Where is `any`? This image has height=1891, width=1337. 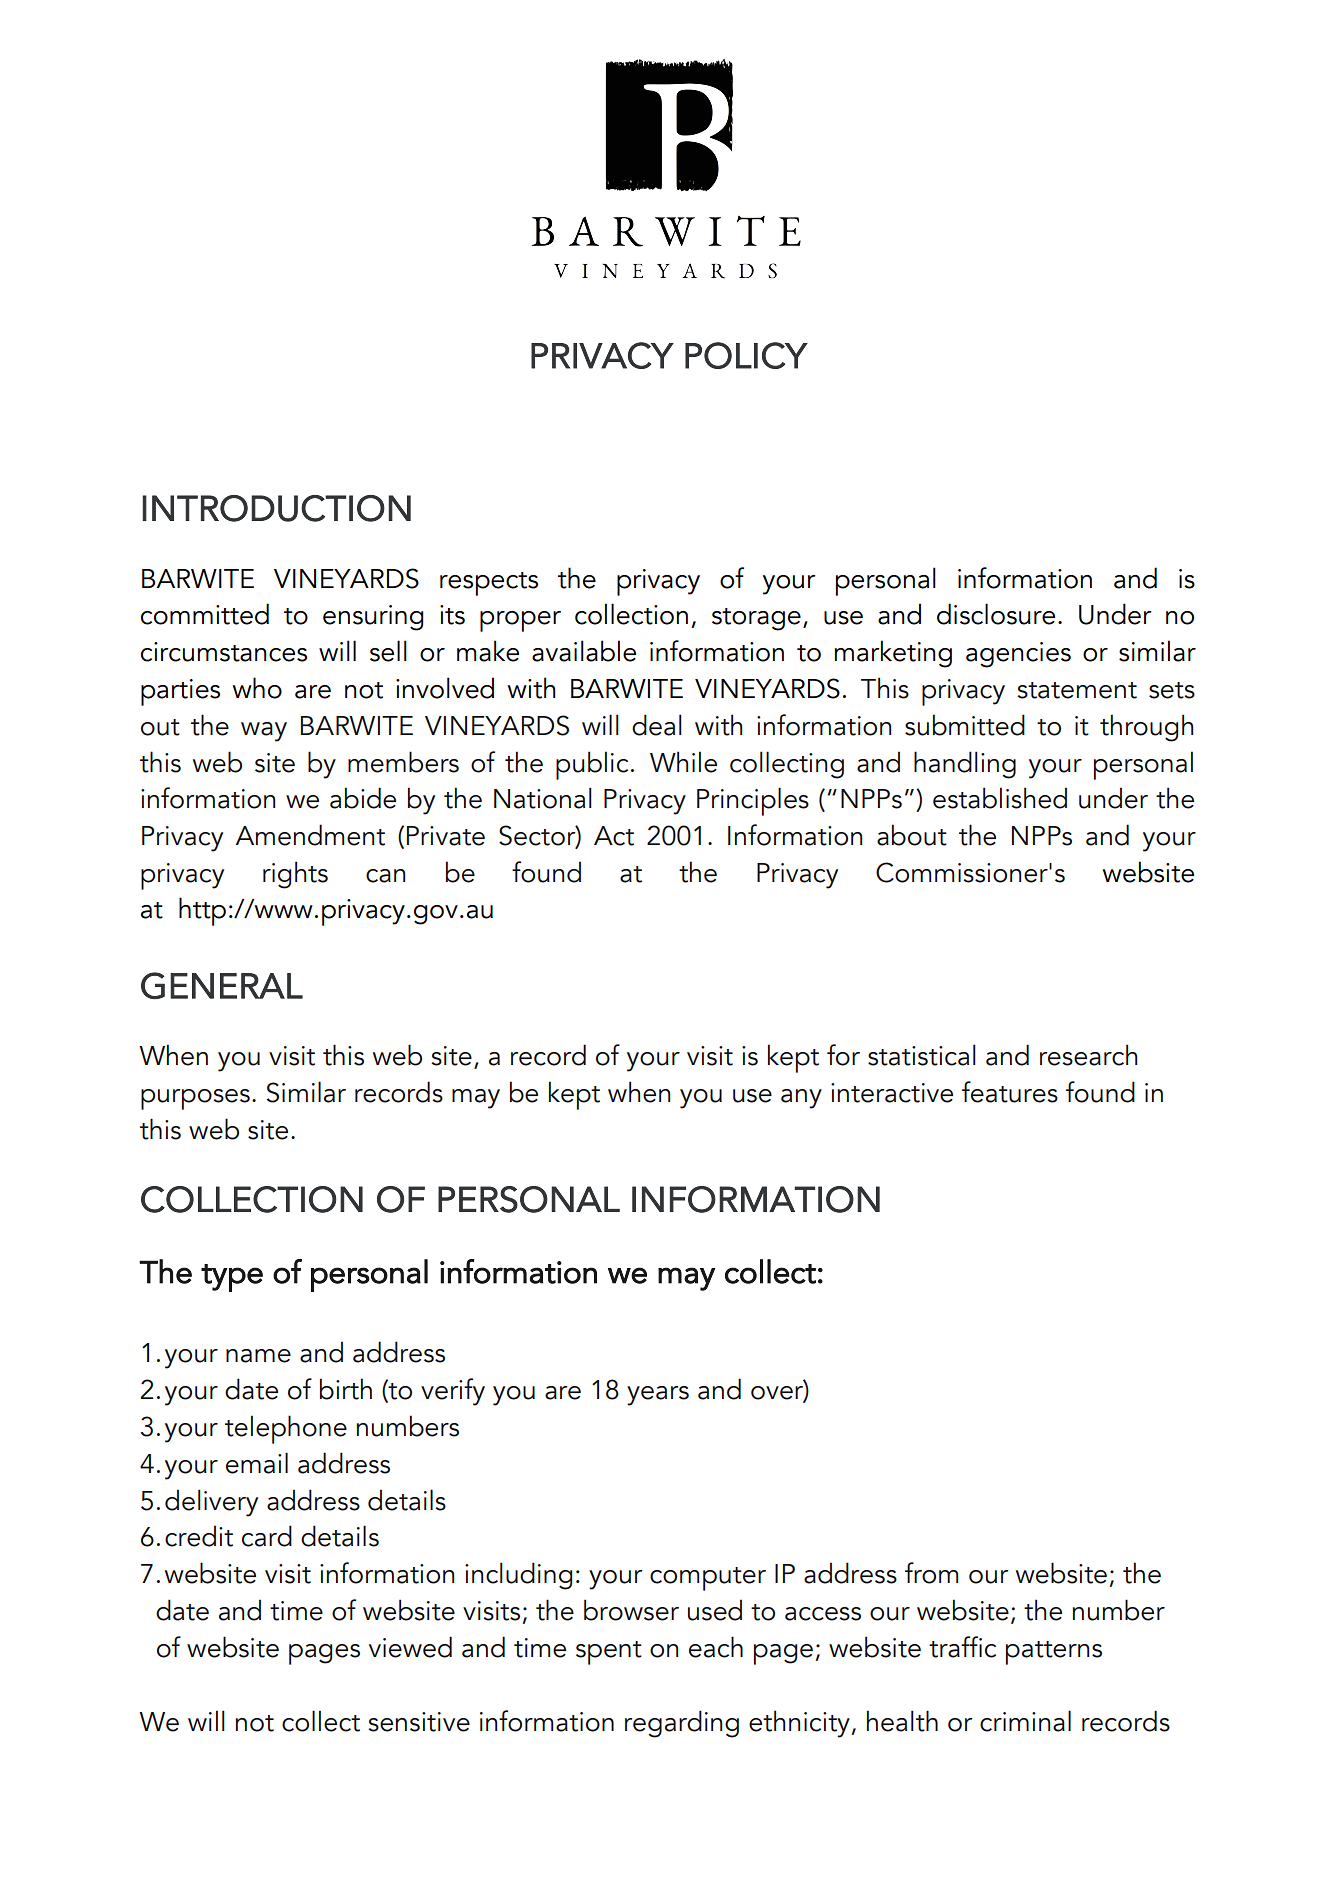
any is located at coordinates (801, 1099).
